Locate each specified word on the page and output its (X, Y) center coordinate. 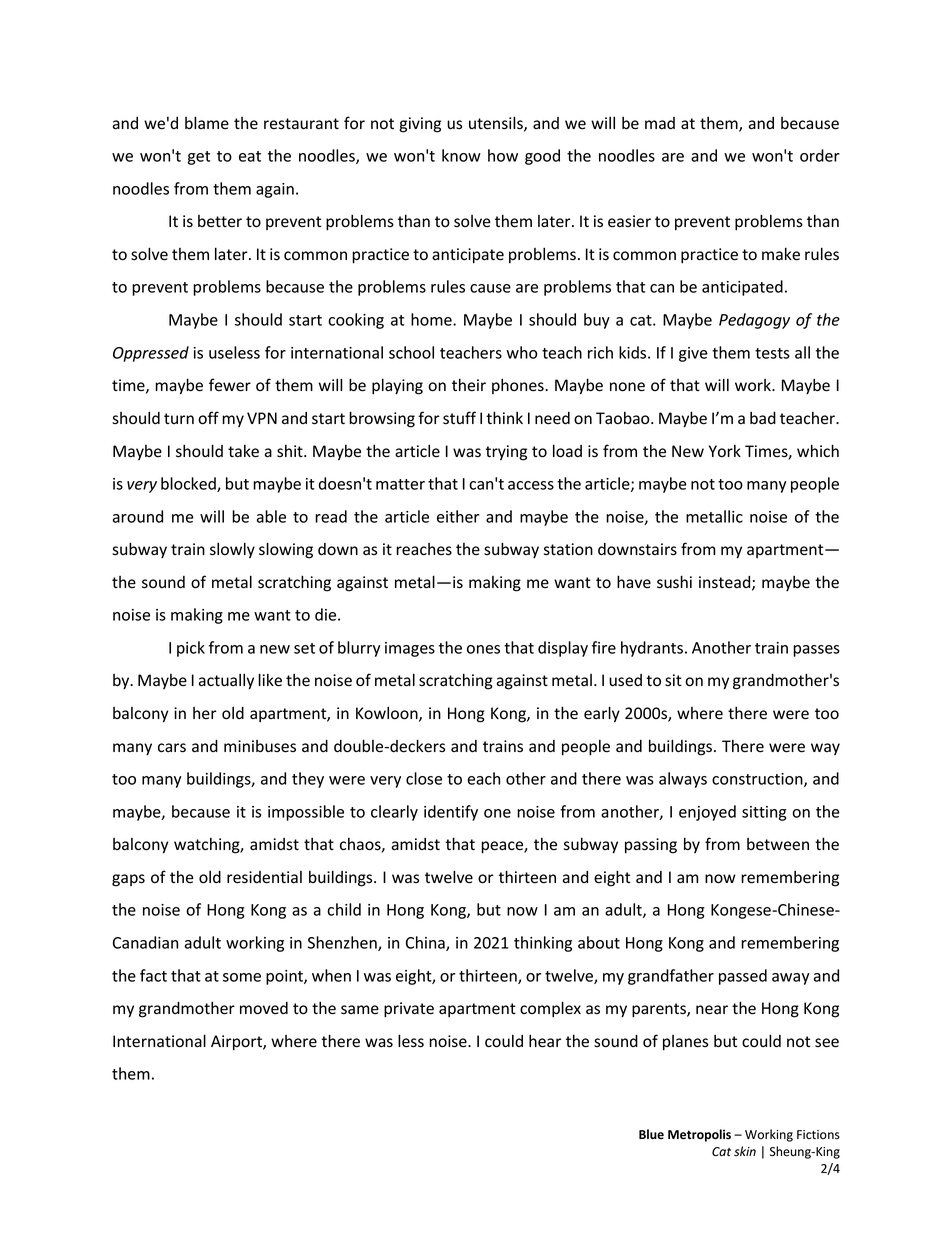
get (199, 158)
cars (172, 748)
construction (758, 780)
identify (451, 813)
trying (506, 453)
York (725, 451)
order (820, 155)
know (461, 155)
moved (264, 1008)
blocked (189, 484)
